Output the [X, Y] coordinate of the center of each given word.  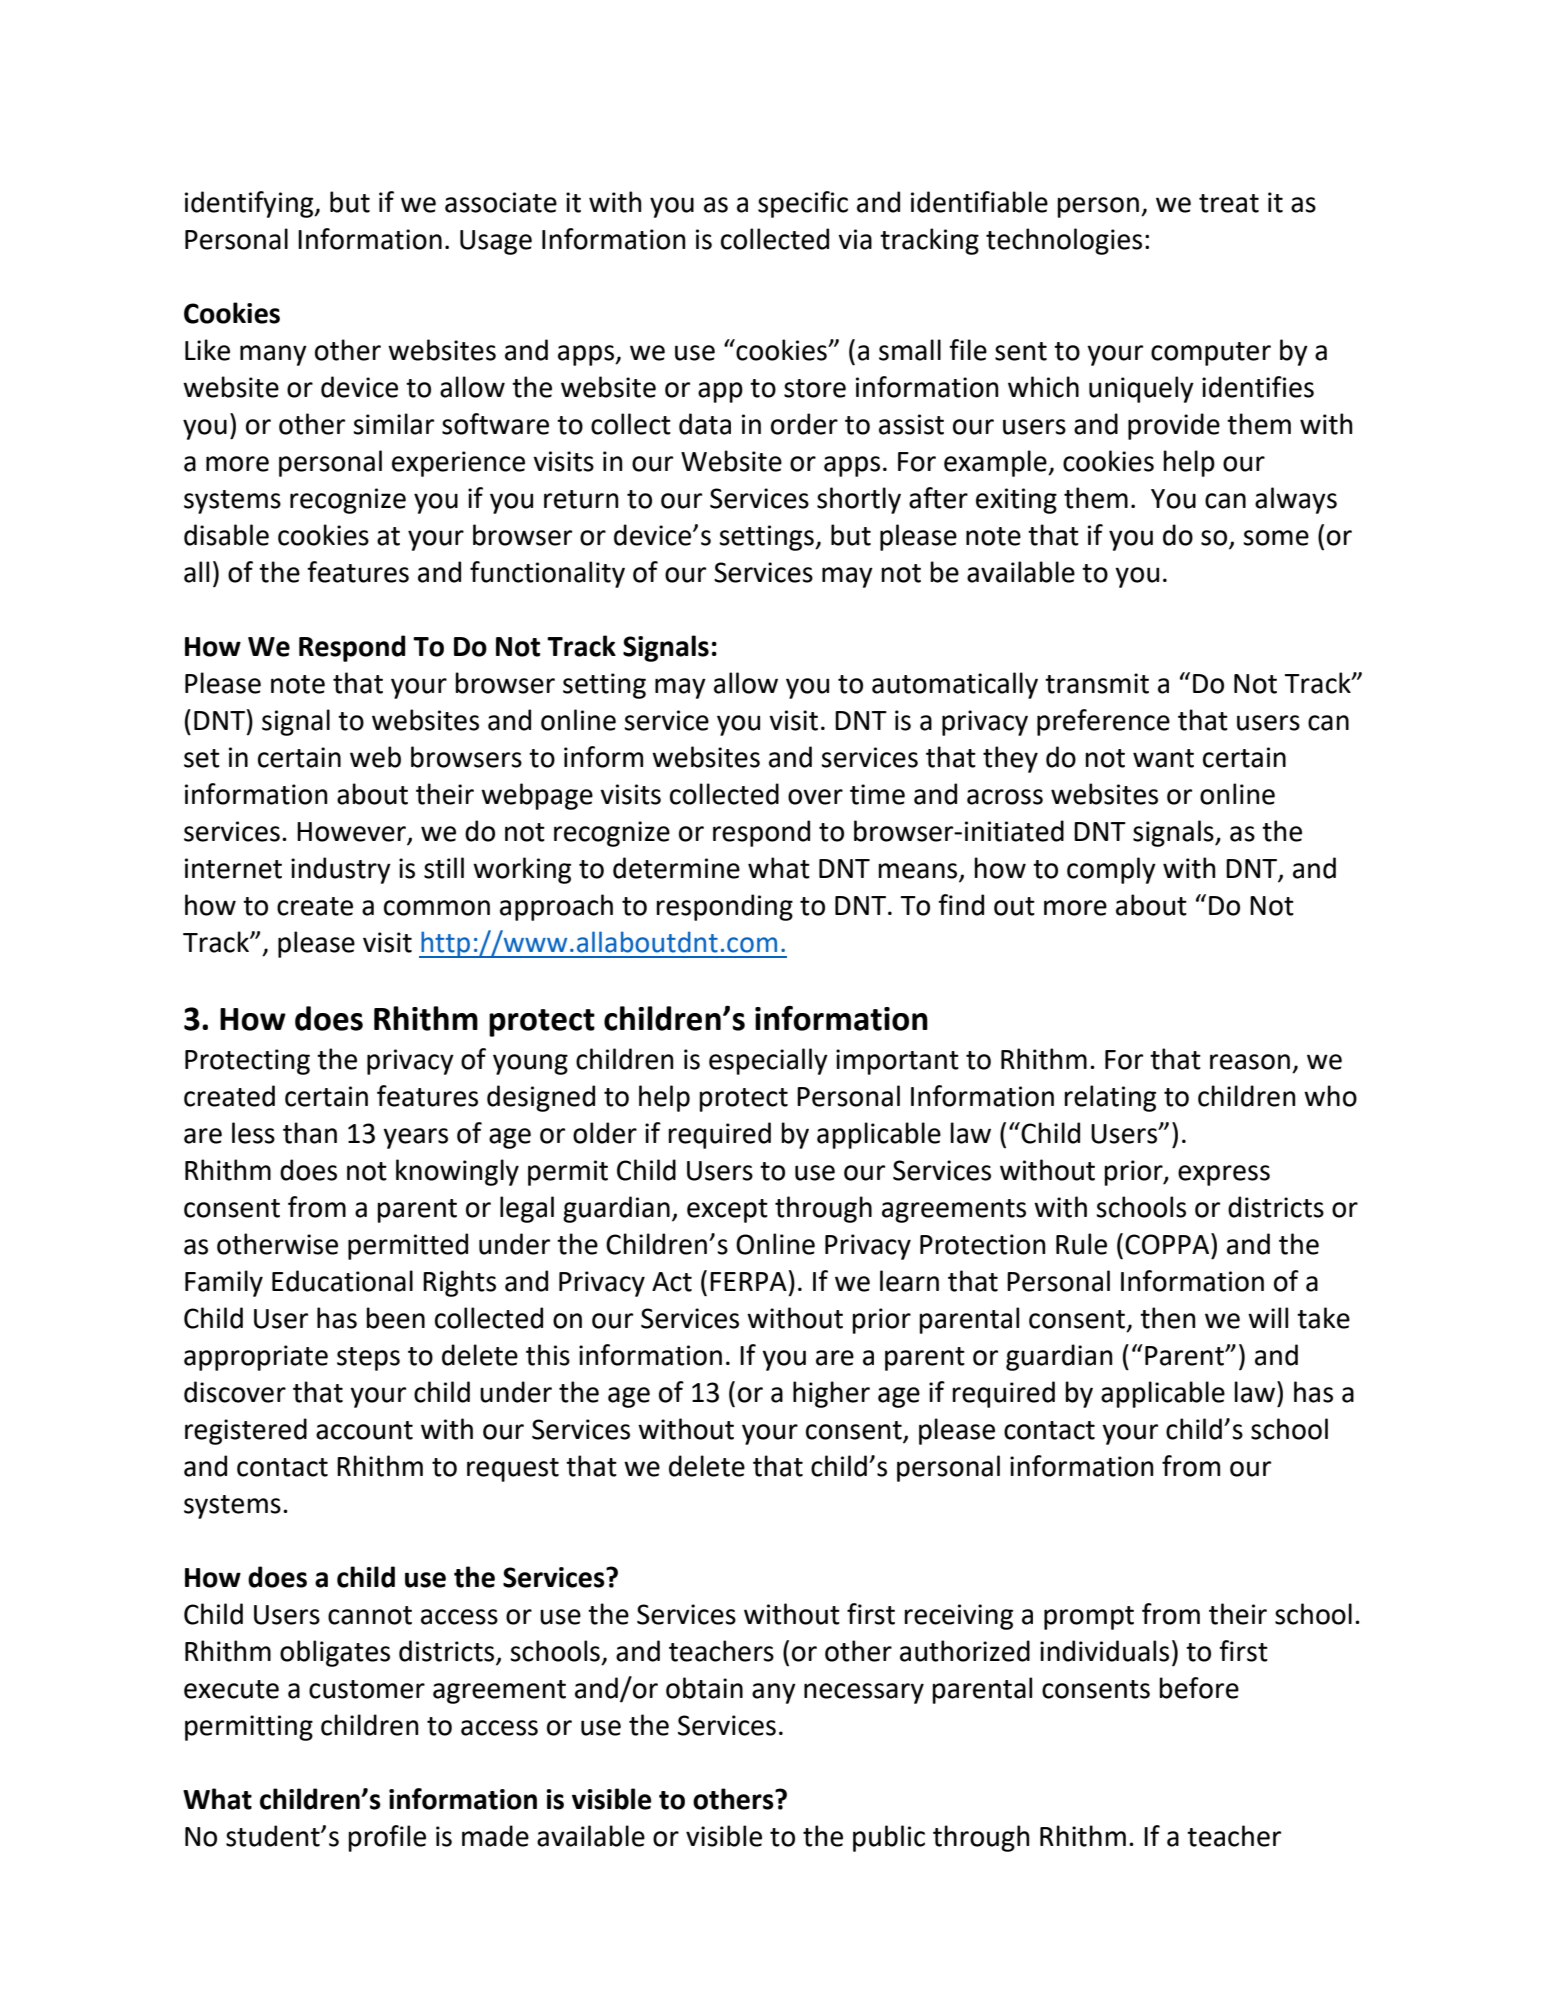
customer [367, 1689]
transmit [1097, 683]
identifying [250, 204]
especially [768, 1061]
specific [803, 204]
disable [226, 535]
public [889, 1838]
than [310, 1133]
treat [1229, 203]
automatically [955, 685]
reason [1250, 1062]
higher [831, 1394]
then [1168, 1318]
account [364, 1430]
